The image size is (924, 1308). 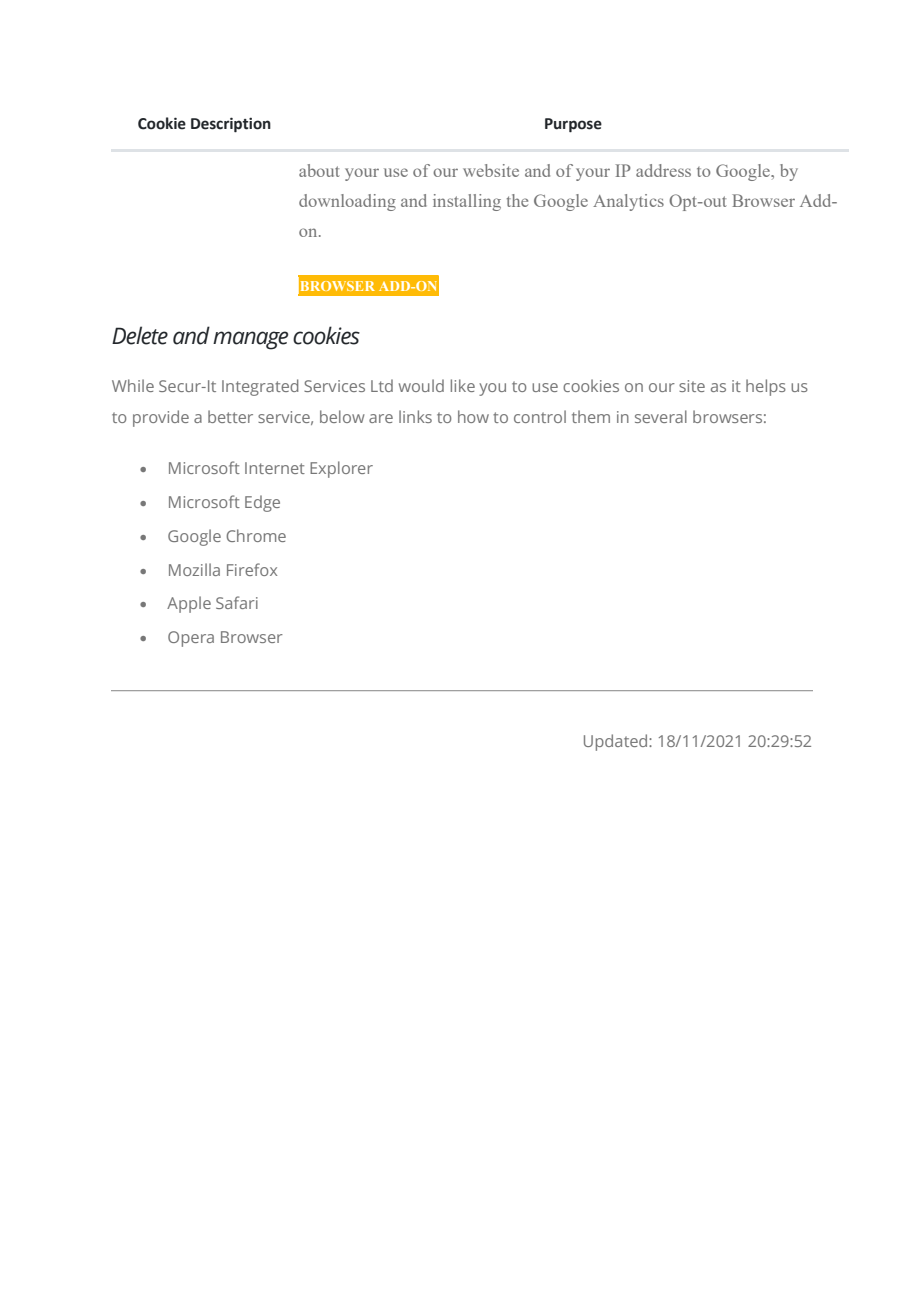 What do you see at coordinates (661, 416) in the page?
I see `several` at bounding box center [661, 416].
